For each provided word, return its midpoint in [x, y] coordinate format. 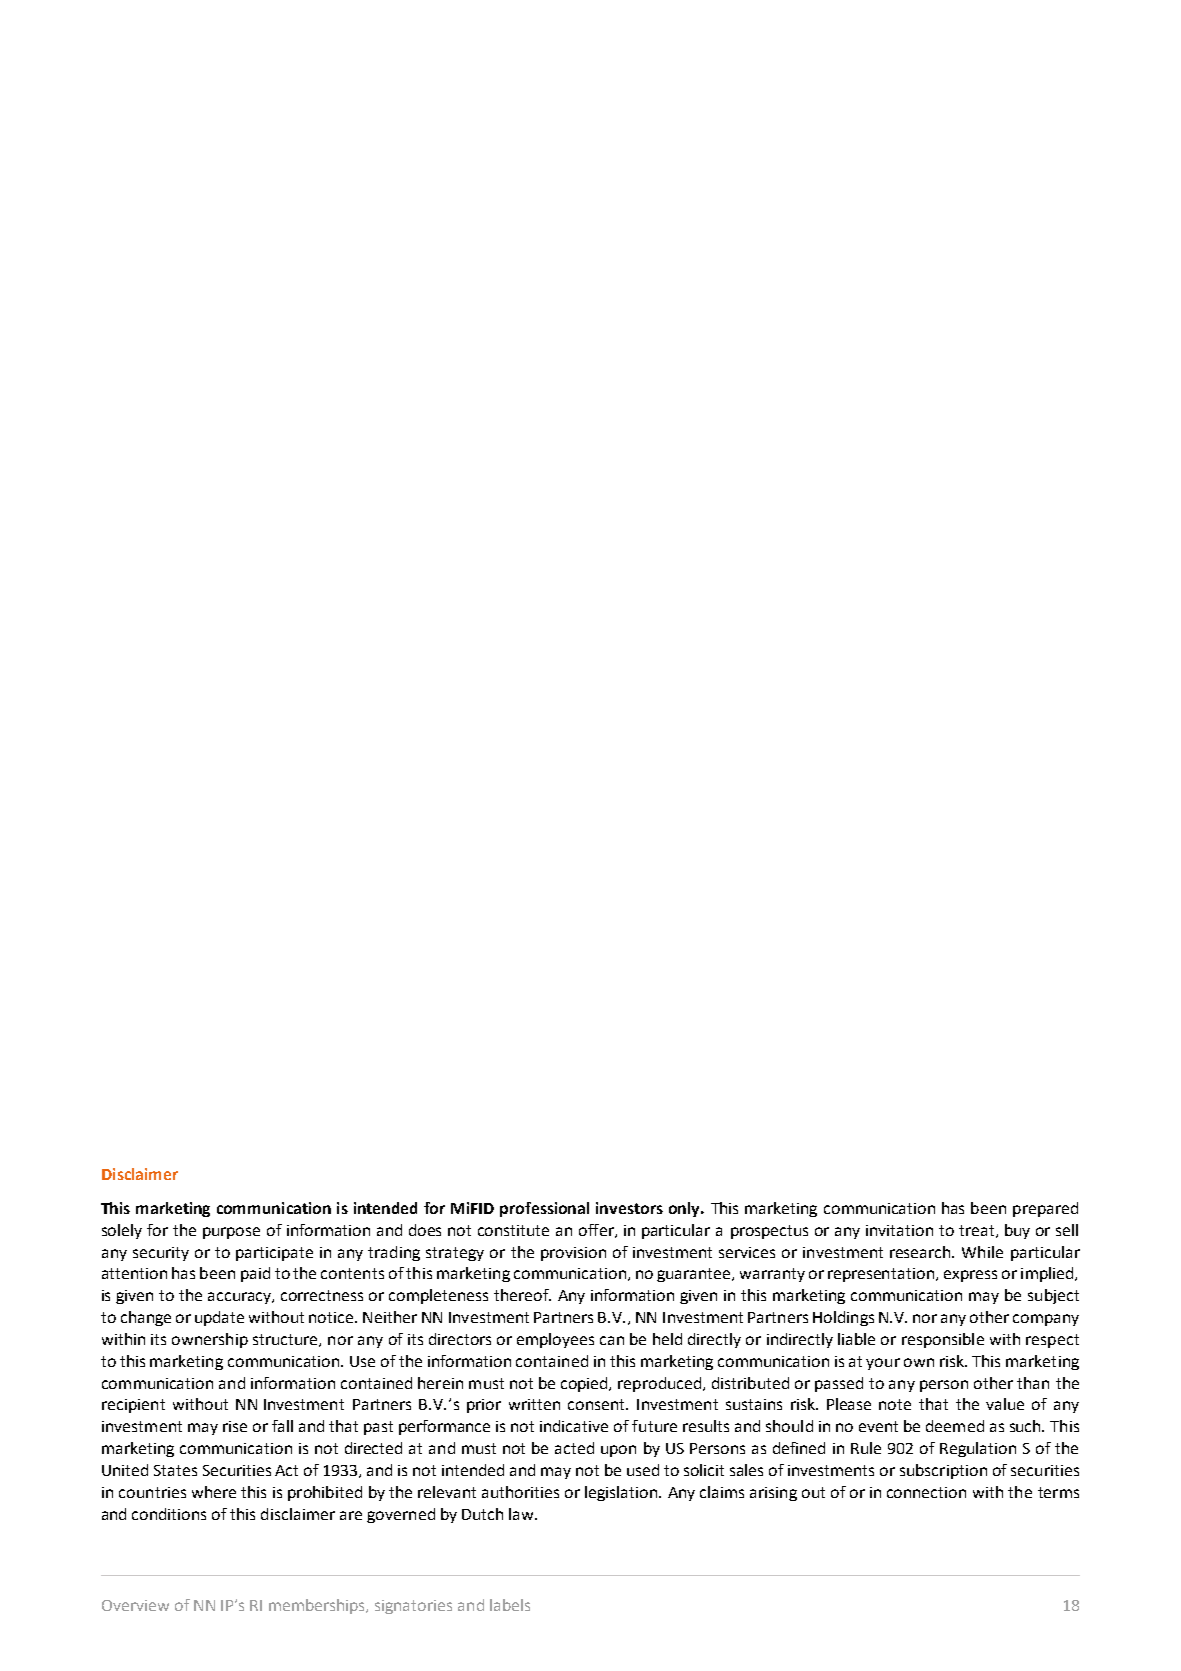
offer [597, 1231]
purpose [231, 1233]
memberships [318, 1606]
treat [978, 1231]
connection [926, 1492]
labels [510, 1605]
